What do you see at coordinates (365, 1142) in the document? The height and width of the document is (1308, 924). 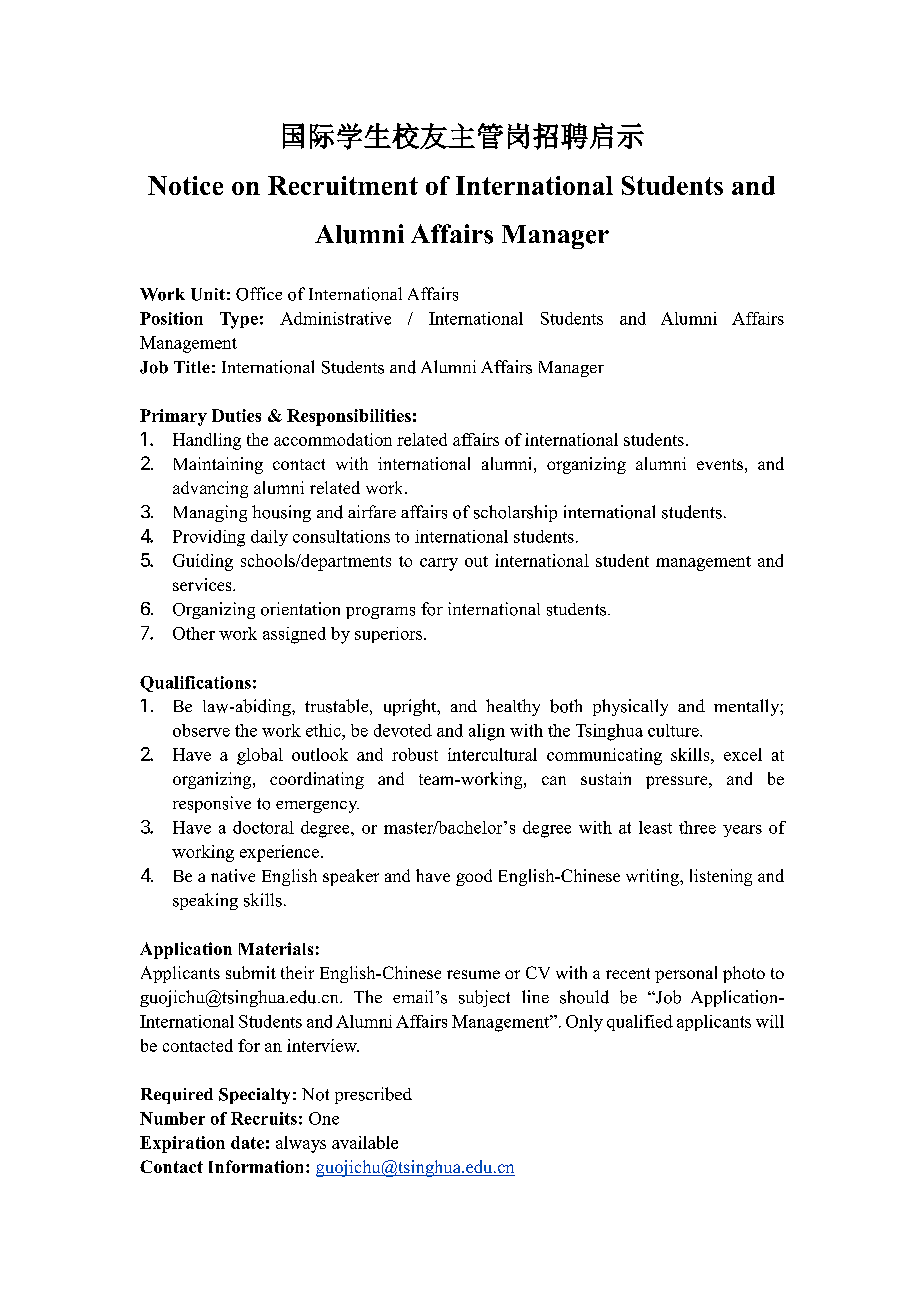 I see `available` at bounding box center [365, 1142].
